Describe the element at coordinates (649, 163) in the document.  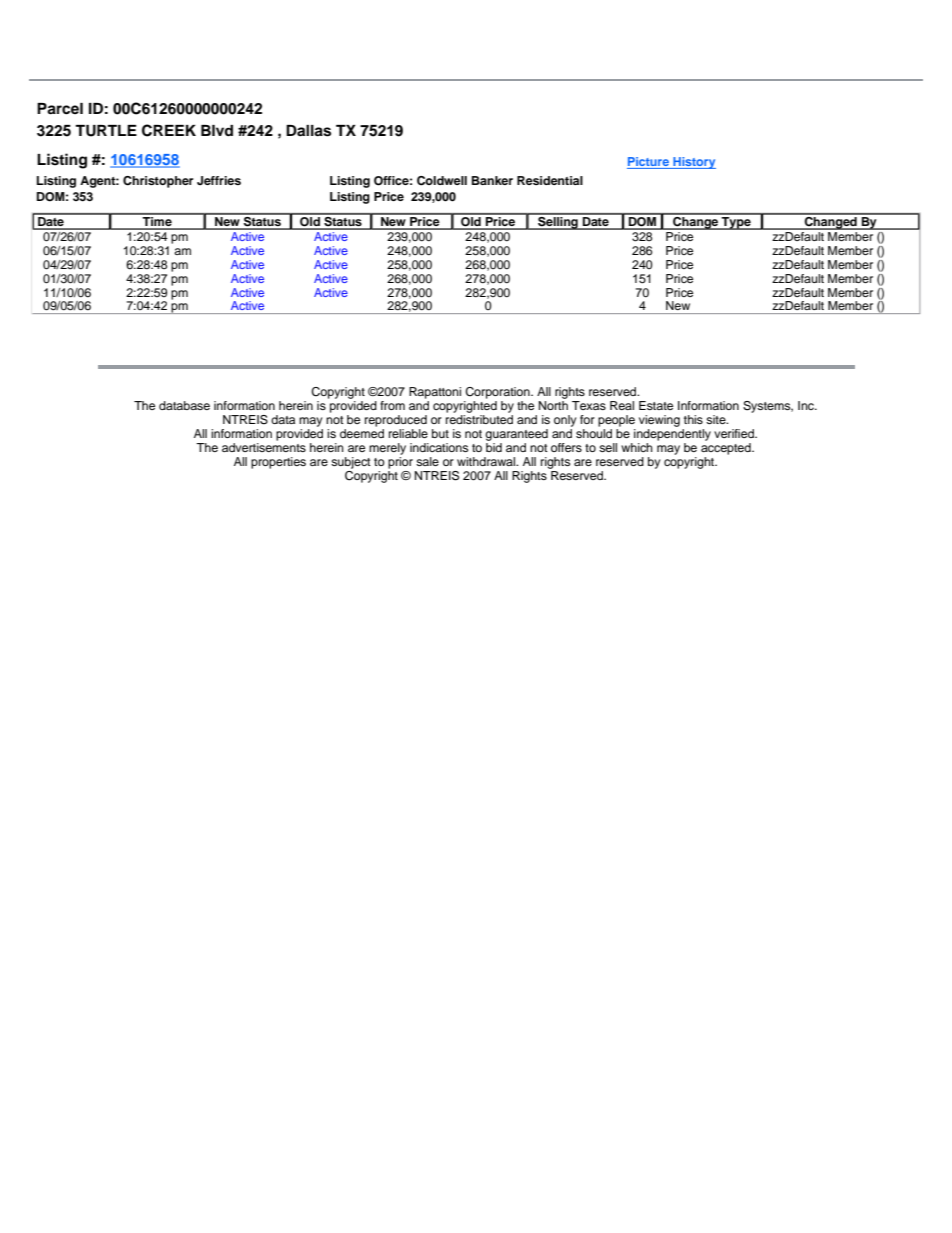
I see `Picture` at that location.
